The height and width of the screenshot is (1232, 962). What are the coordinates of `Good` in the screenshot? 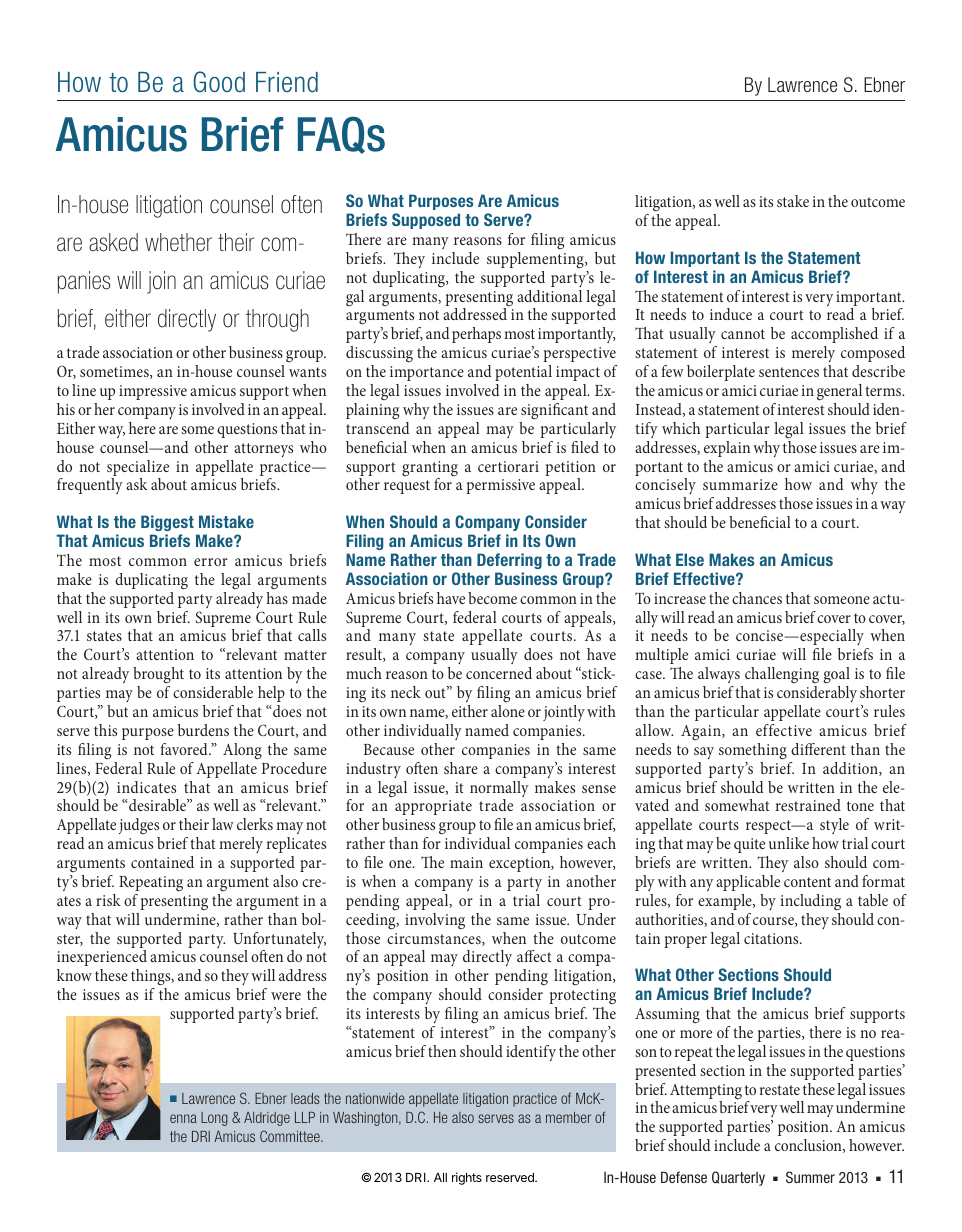 It's located at (219, 82).
